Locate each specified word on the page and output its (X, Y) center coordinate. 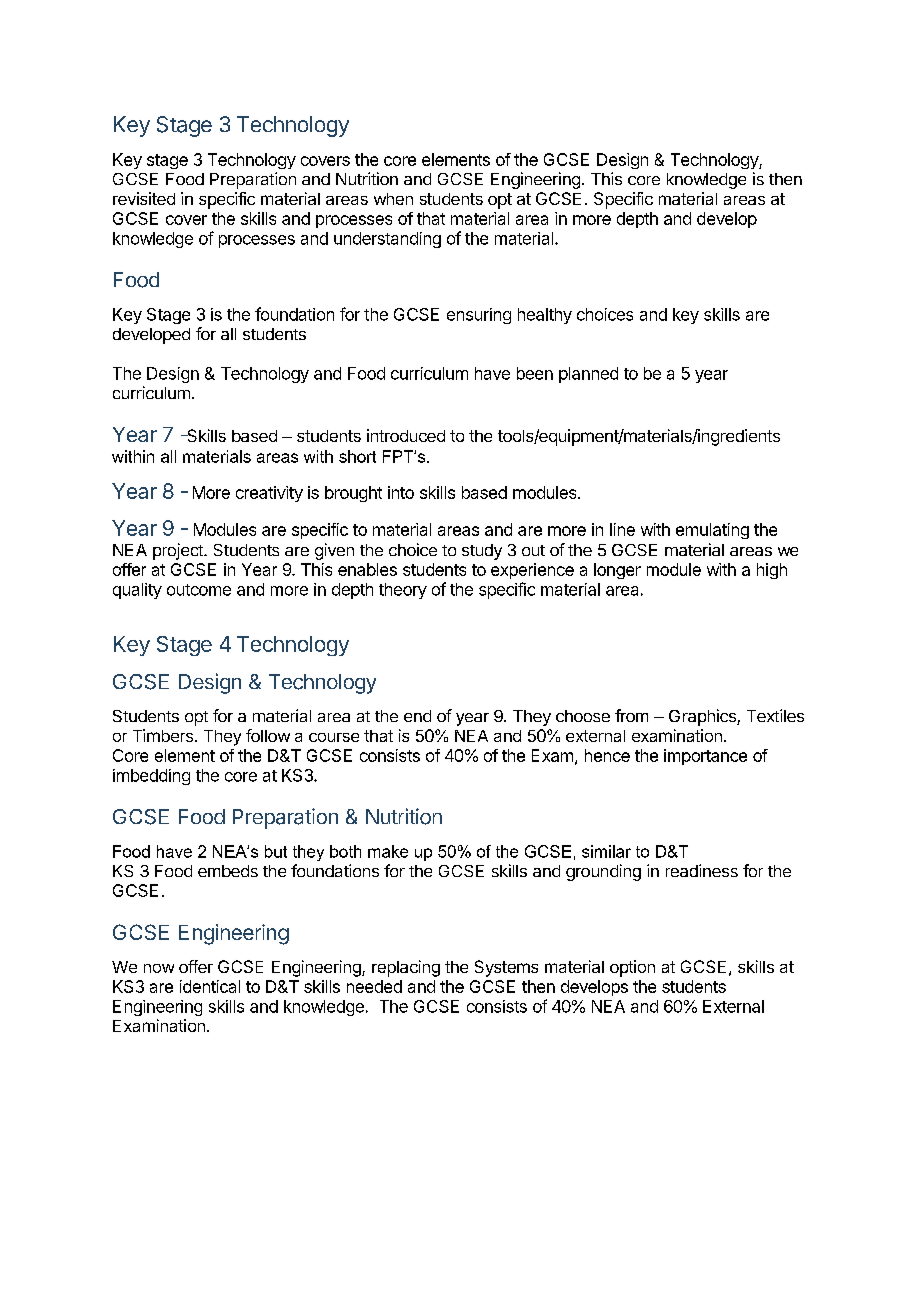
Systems (506, 968)
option (632, 968)
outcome (199, 590)
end (417, 716)
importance (705, 757)
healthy (545, 316)
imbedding (151, 777)
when (393, 199)
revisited (144, 198)
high (772, 571)
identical (210, 986)
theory (403, 591)
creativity (269, 494)
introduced (406, 435)
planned (588, 375)
